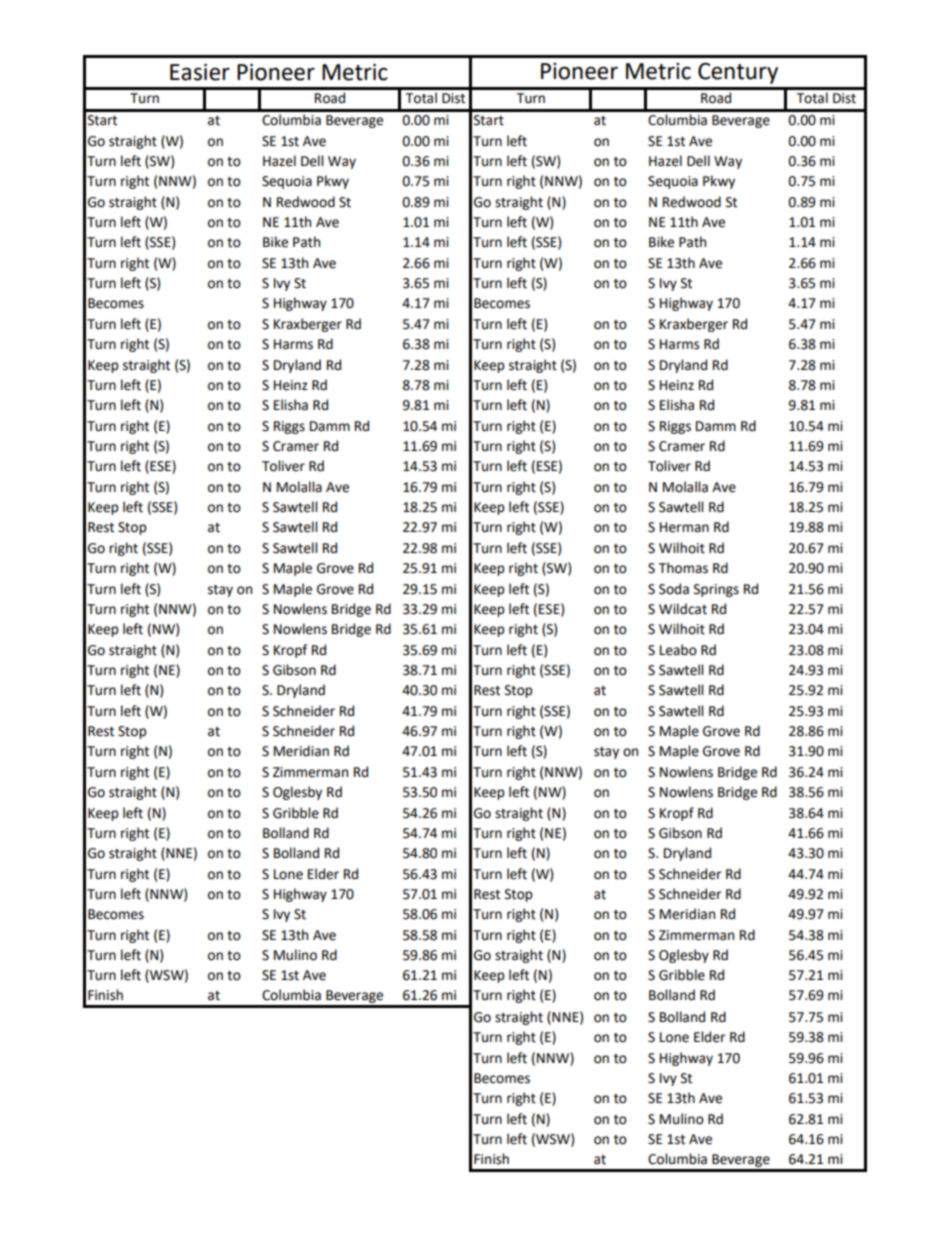  What do you see at coordinates (716, 590) in the document?
I see `Springs` at bounding box center [716, 590].
